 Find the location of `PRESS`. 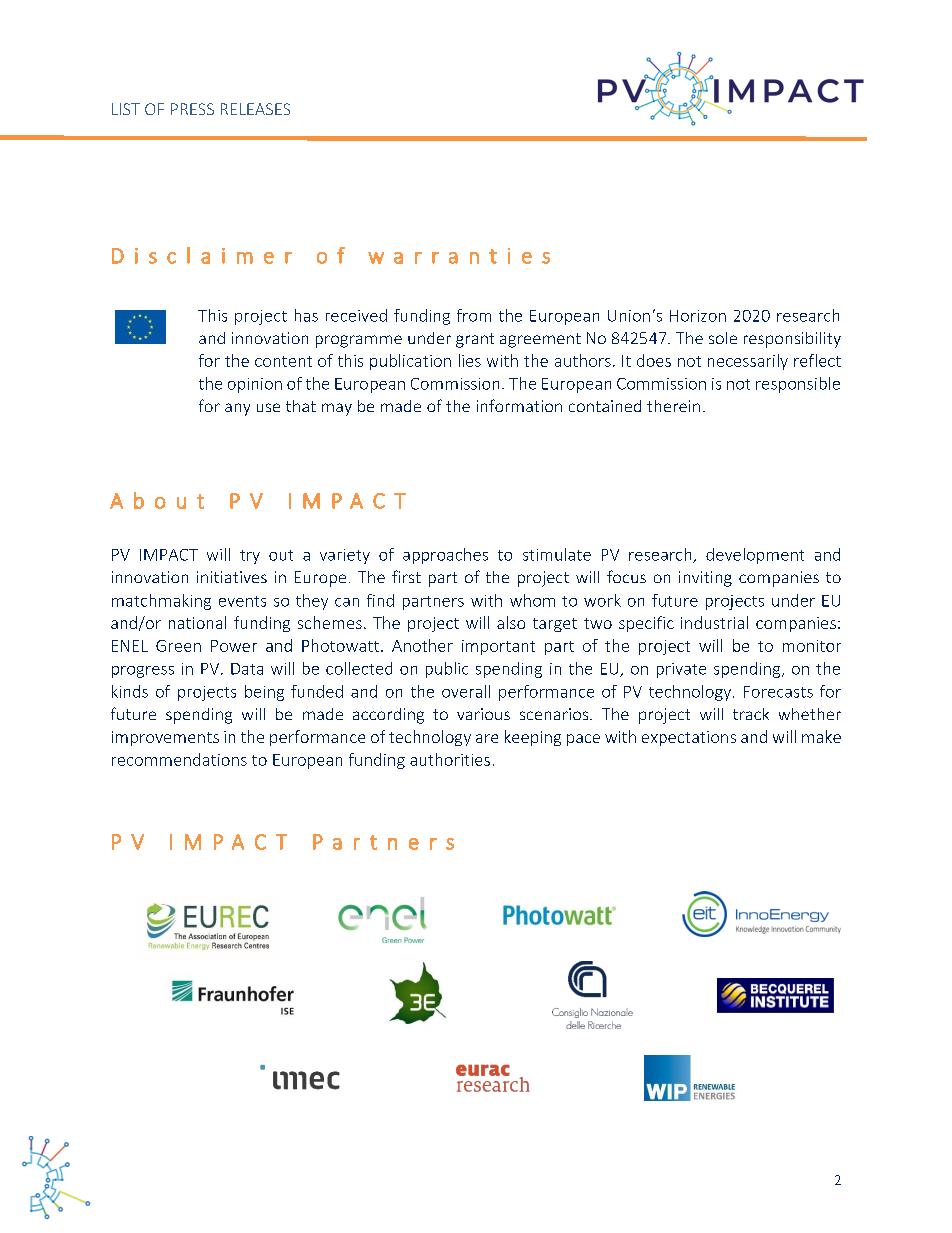

PRESS is located at coordinates (192, 109).
